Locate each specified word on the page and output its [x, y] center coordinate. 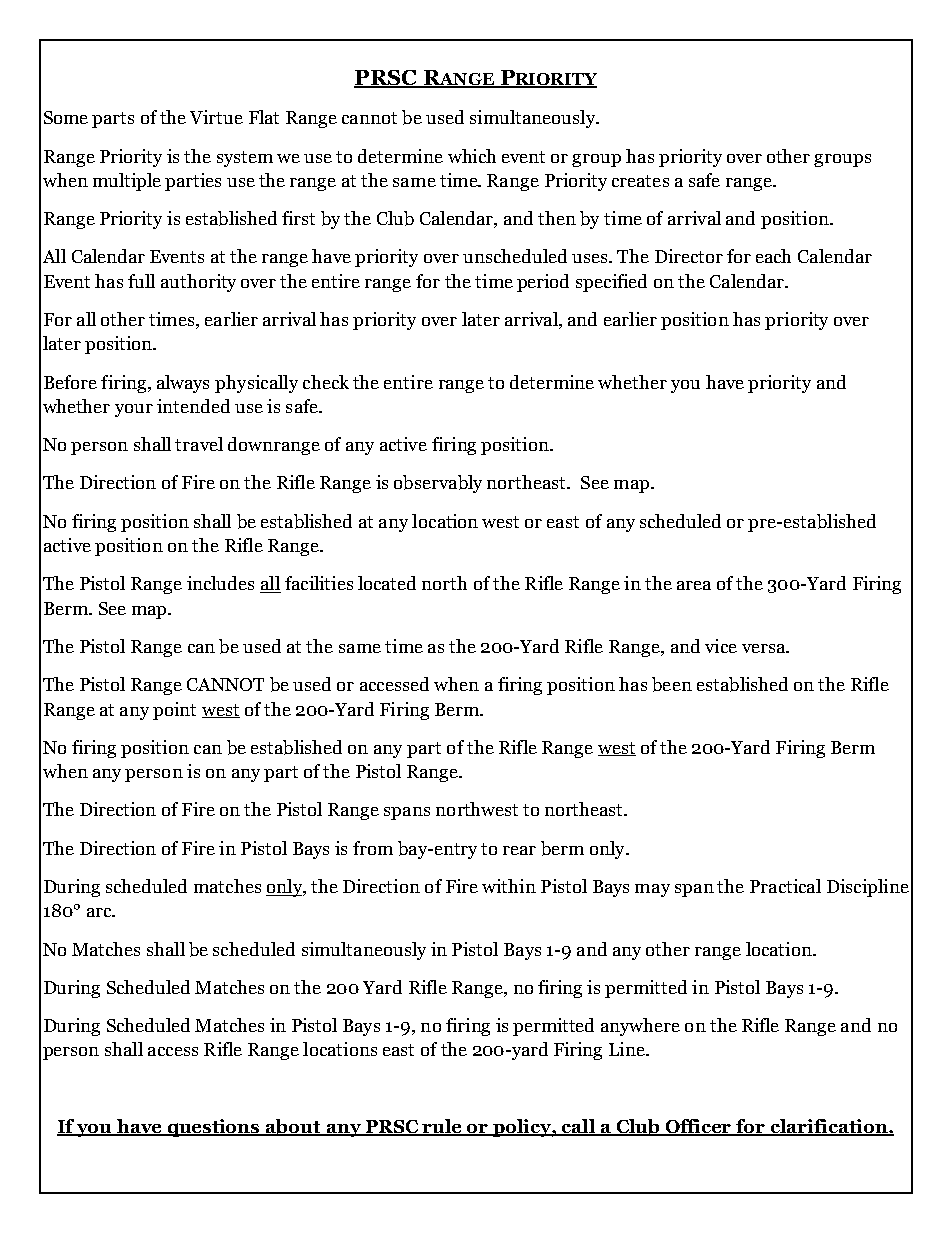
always [183, 384]
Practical [785, 886]
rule [442, 1127]
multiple [127, 182]
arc [100, 912]
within [509, 886]
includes [220, 583]
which [472, 156]
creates [640, 181]
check [326, 382]
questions [214, 1128]
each [773, 256]
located [387, 583]
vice [721, 646]
